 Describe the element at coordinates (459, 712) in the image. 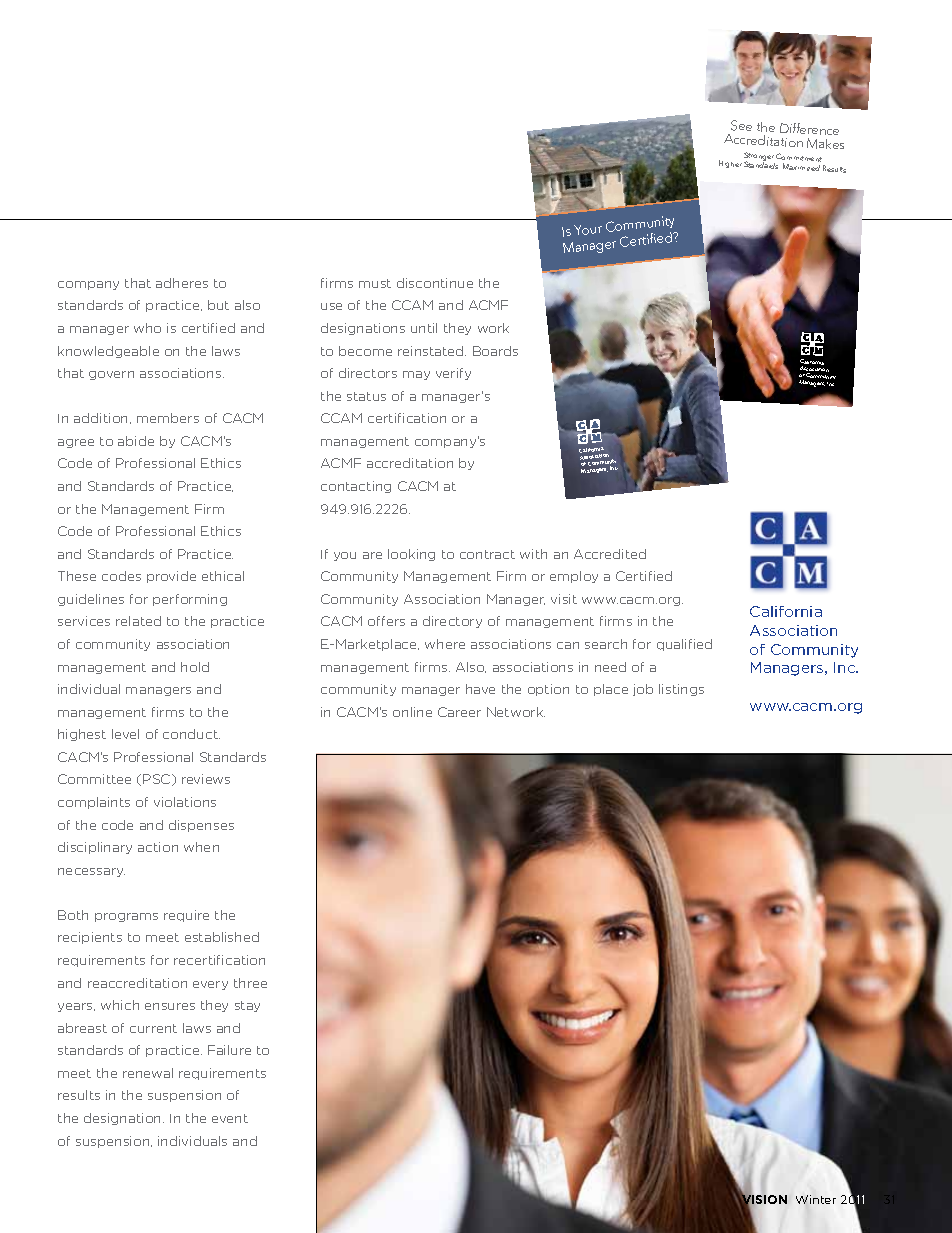

I see `Career` at that location.
